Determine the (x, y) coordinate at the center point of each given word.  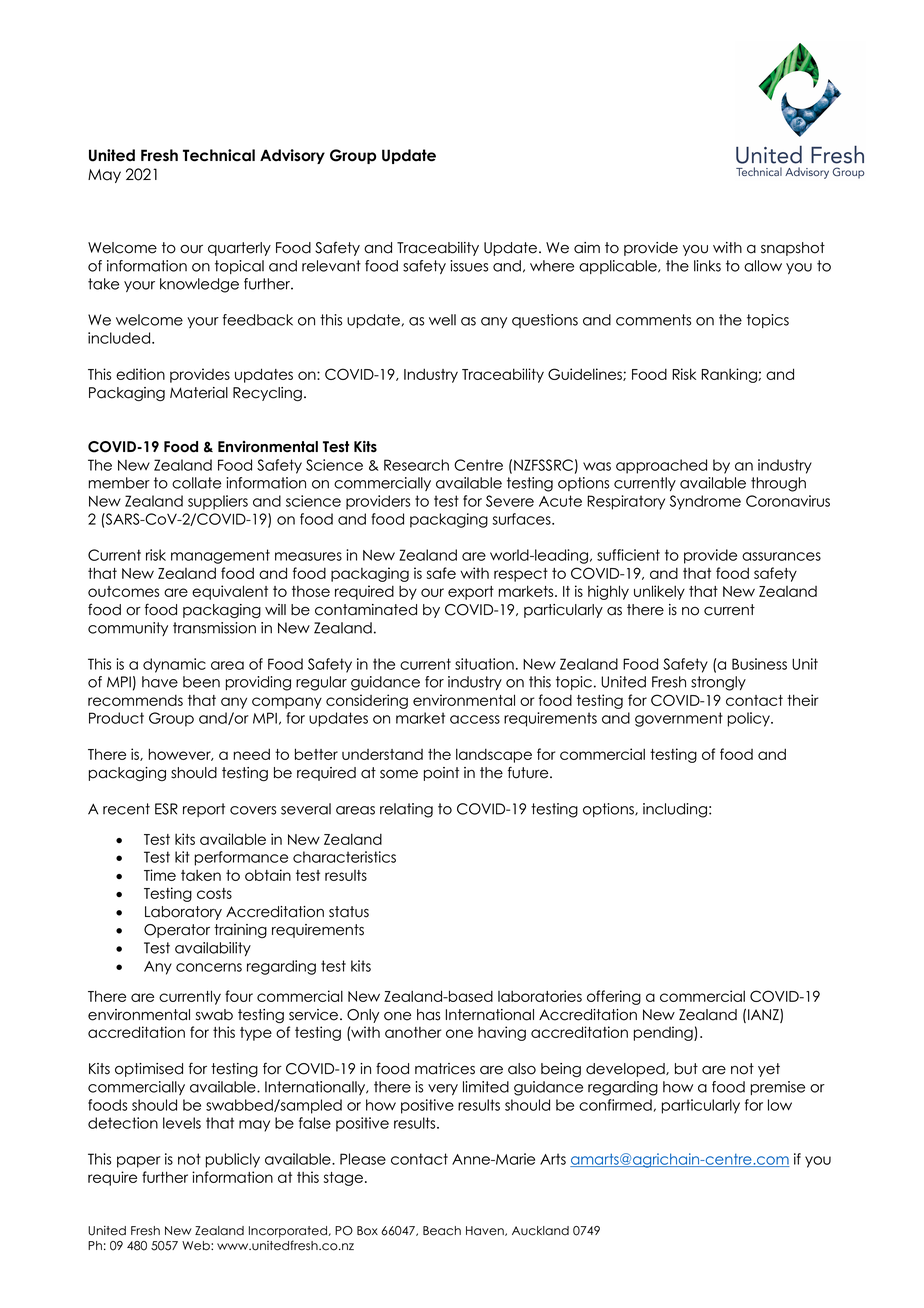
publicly (233, 1160)
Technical (219, 155)
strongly (718, 683)
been (201, 682)
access (475, 719)
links (707, 266)
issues (469, 266)
